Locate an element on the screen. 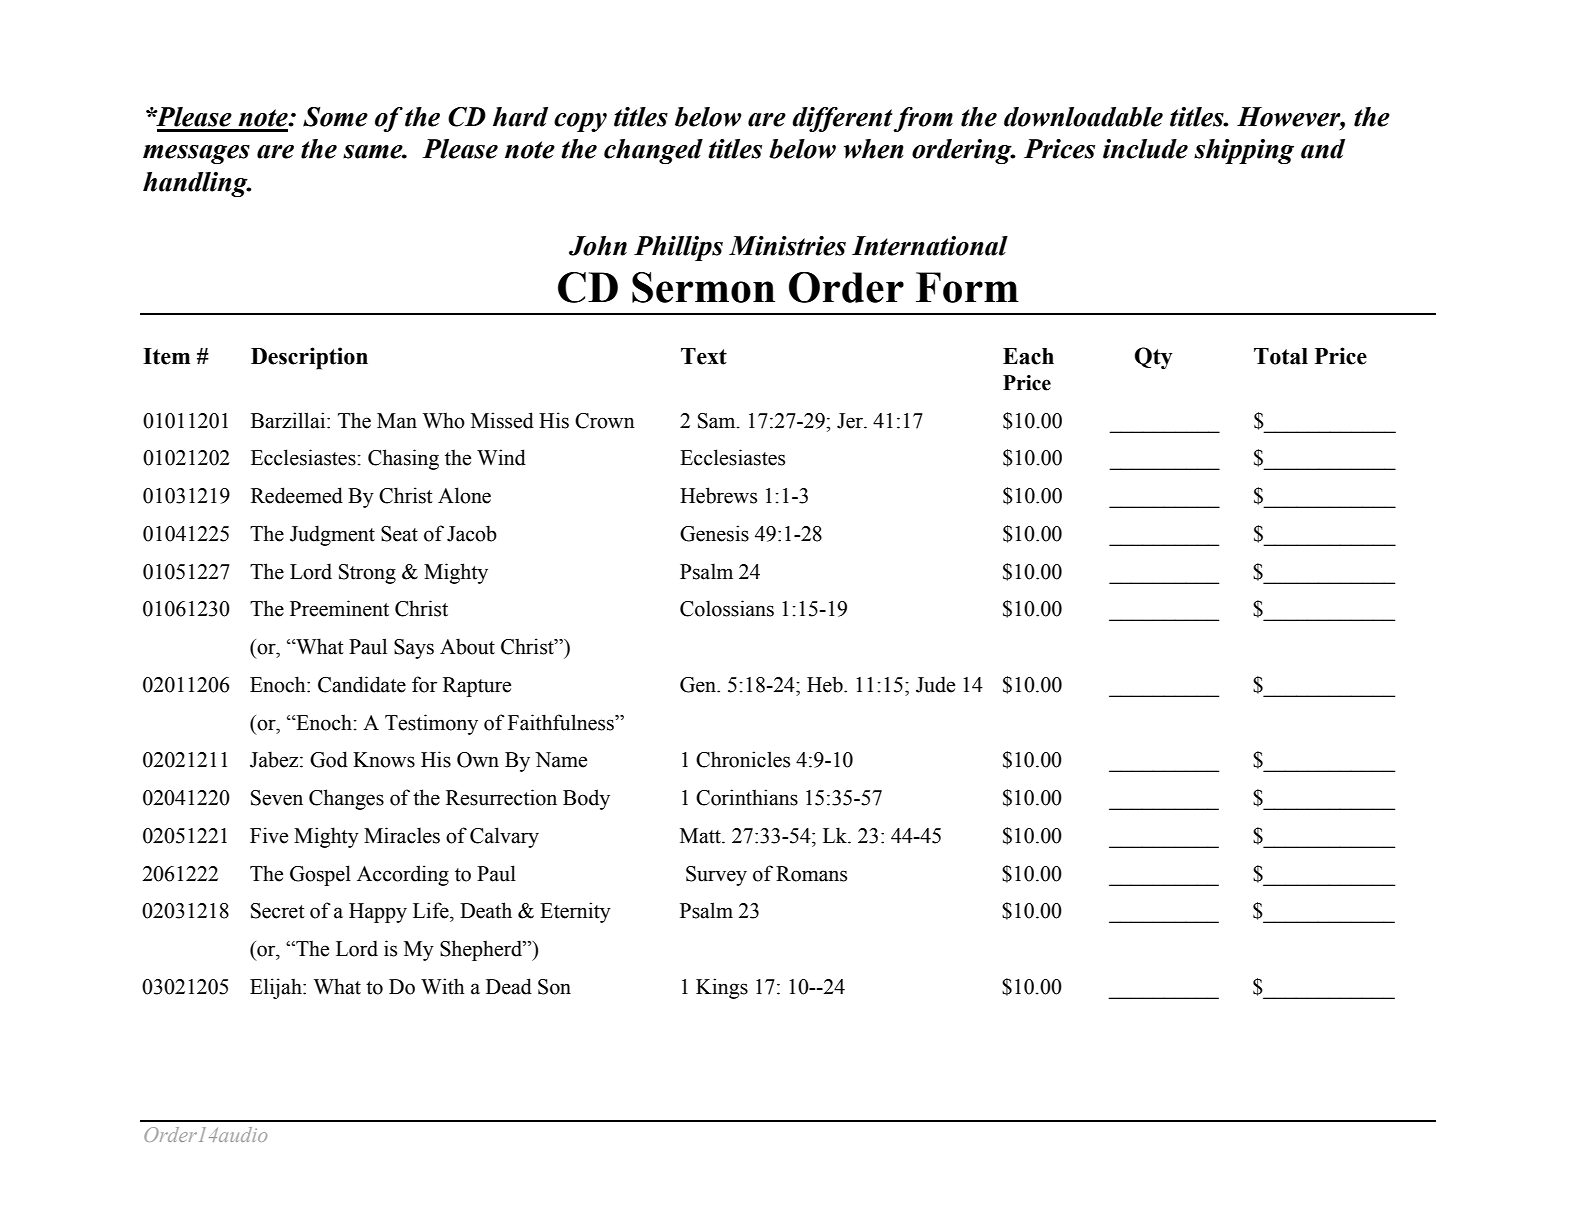  Jude is located at coordinates (935, 684).
